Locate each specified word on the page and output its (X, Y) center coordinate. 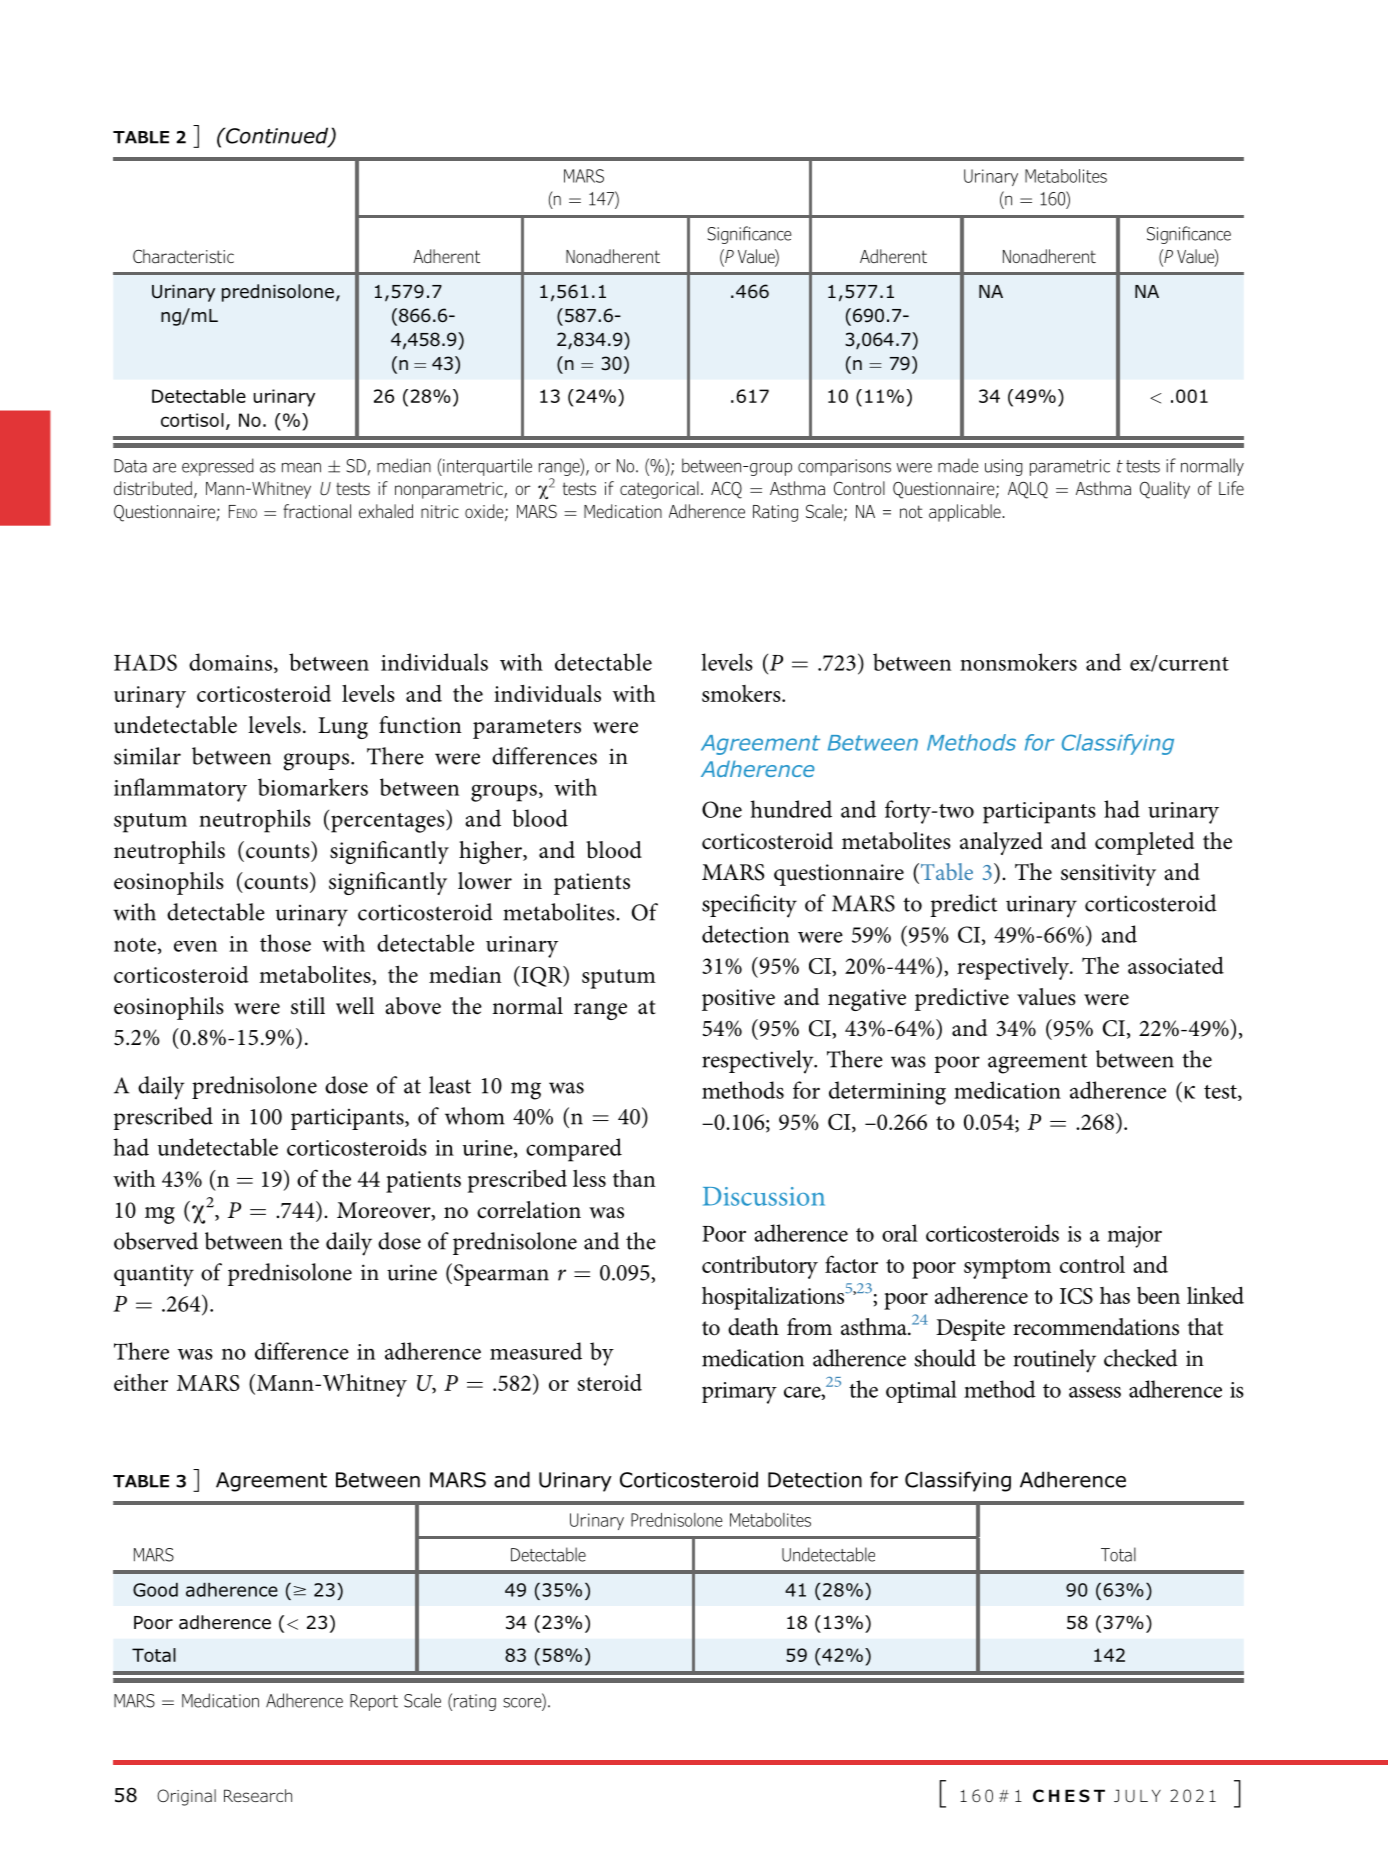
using (1004, 467)
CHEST (1069, 1795)
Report (374, 1702)
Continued (277, 136)
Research (258, 1796)
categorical (659, 490)
